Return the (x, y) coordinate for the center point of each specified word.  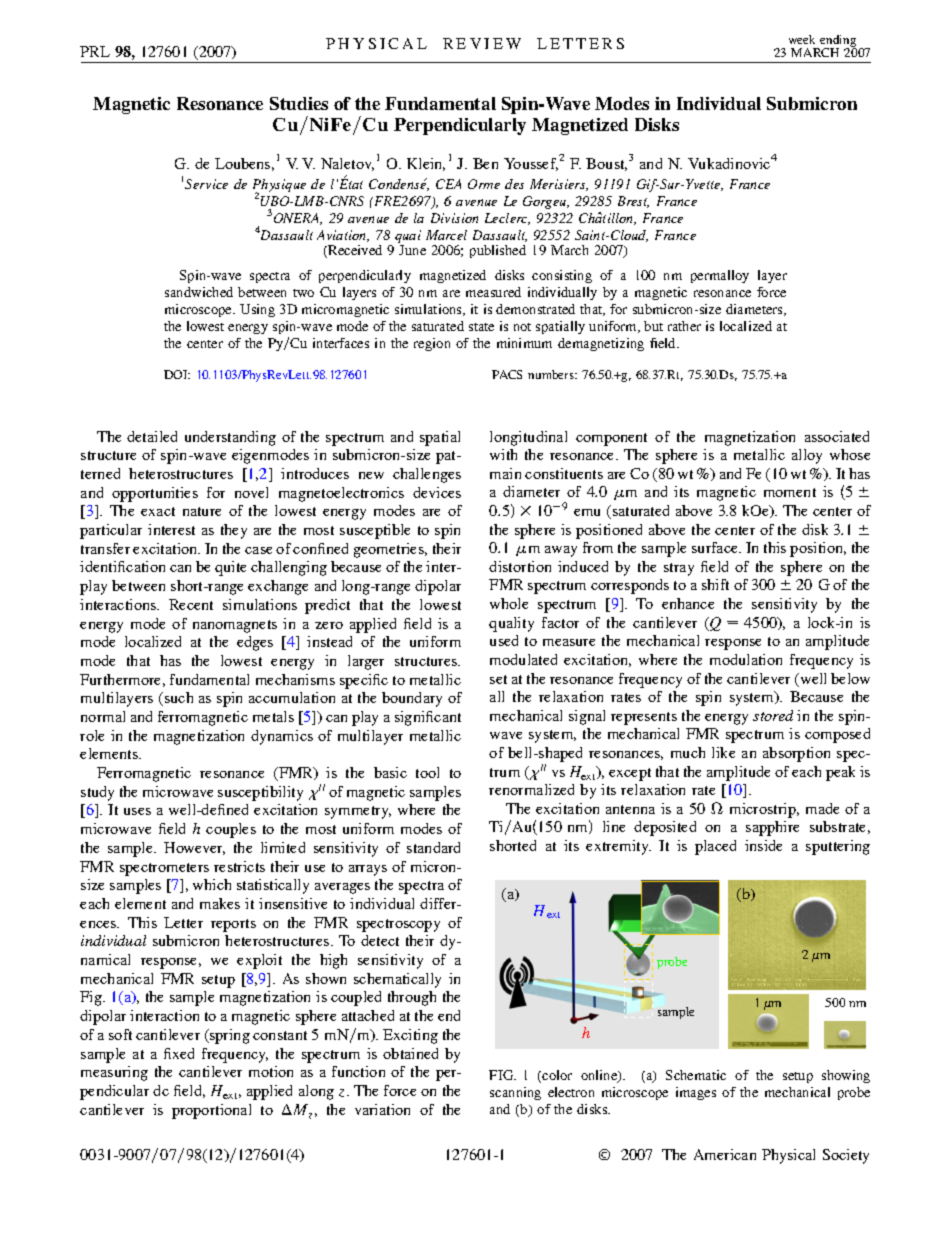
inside (763, 845)
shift (715, 584)
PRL (95, 51)
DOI (177, 374)
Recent (191, 604)
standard (433, 847)
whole (509, 603)
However (194, 848)
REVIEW (482, 43)
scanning (515, 1093)
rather (684, 326)
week (802, 39)
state (481, 327)
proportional (211, 1111)
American (725, 1154)
